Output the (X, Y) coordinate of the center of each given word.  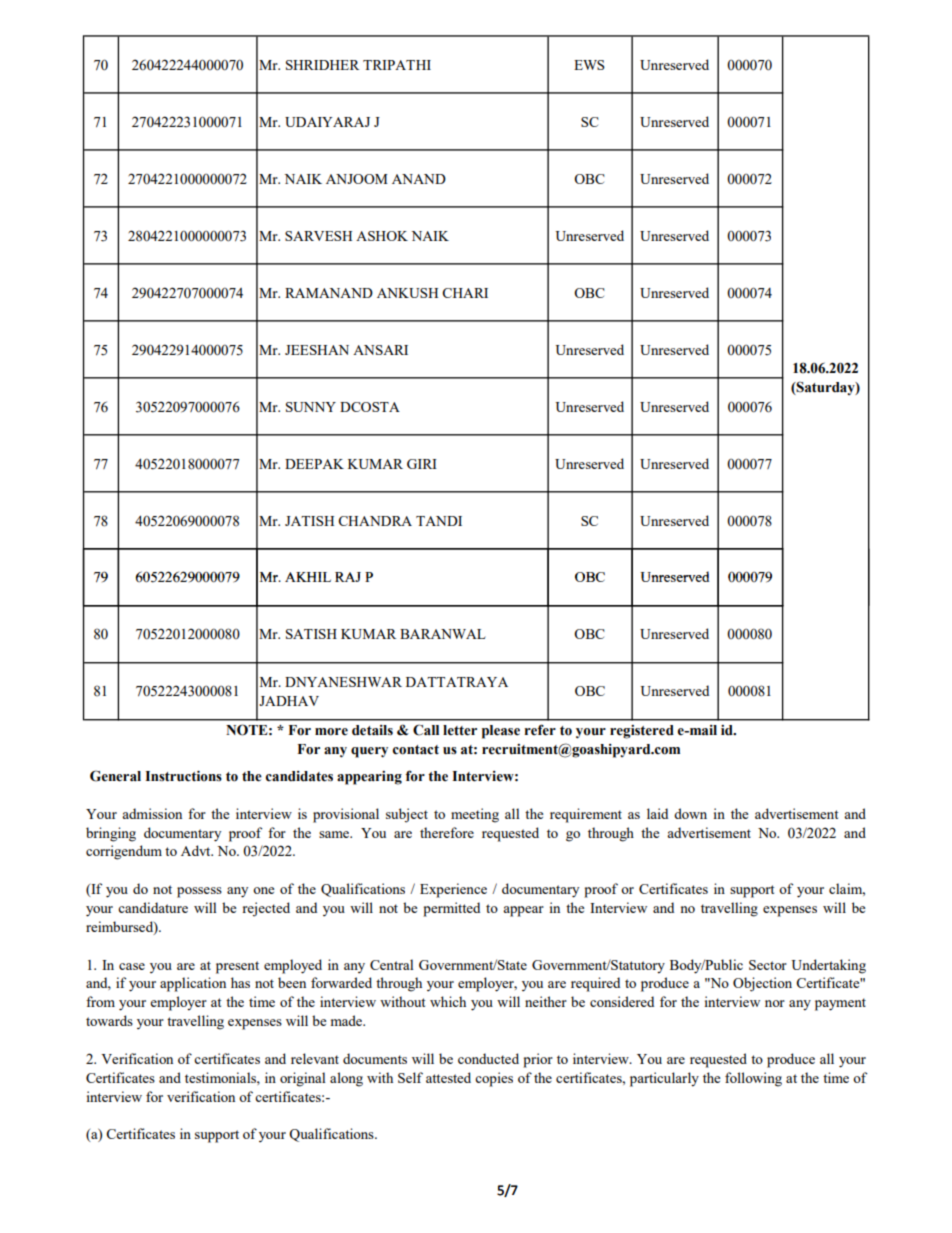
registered (642, 732)
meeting (475, 815)
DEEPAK (314, 464)
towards (109, 1020)
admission (152, 813)
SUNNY (311, 407)
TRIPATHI (397, 65)
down (690, 813)
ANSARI (380, 350)
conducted (488, 1058)
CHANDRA (375, 521)
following (753, 1079)
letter (460, 730)
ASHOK (382, 236)
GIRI (422, 464)
